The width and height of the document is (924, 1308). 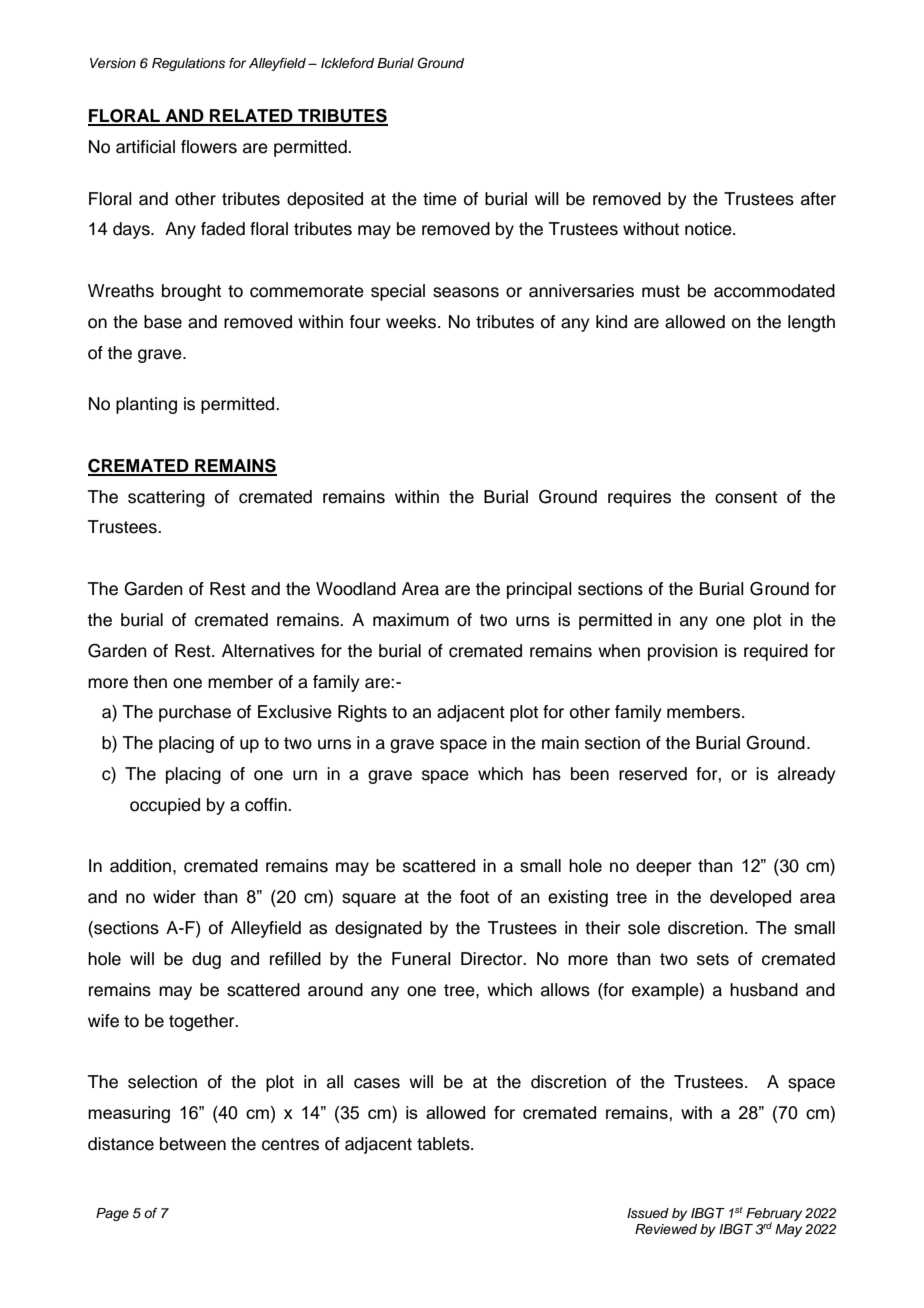 I want to click on deeper, so click(x=663, y=867).
